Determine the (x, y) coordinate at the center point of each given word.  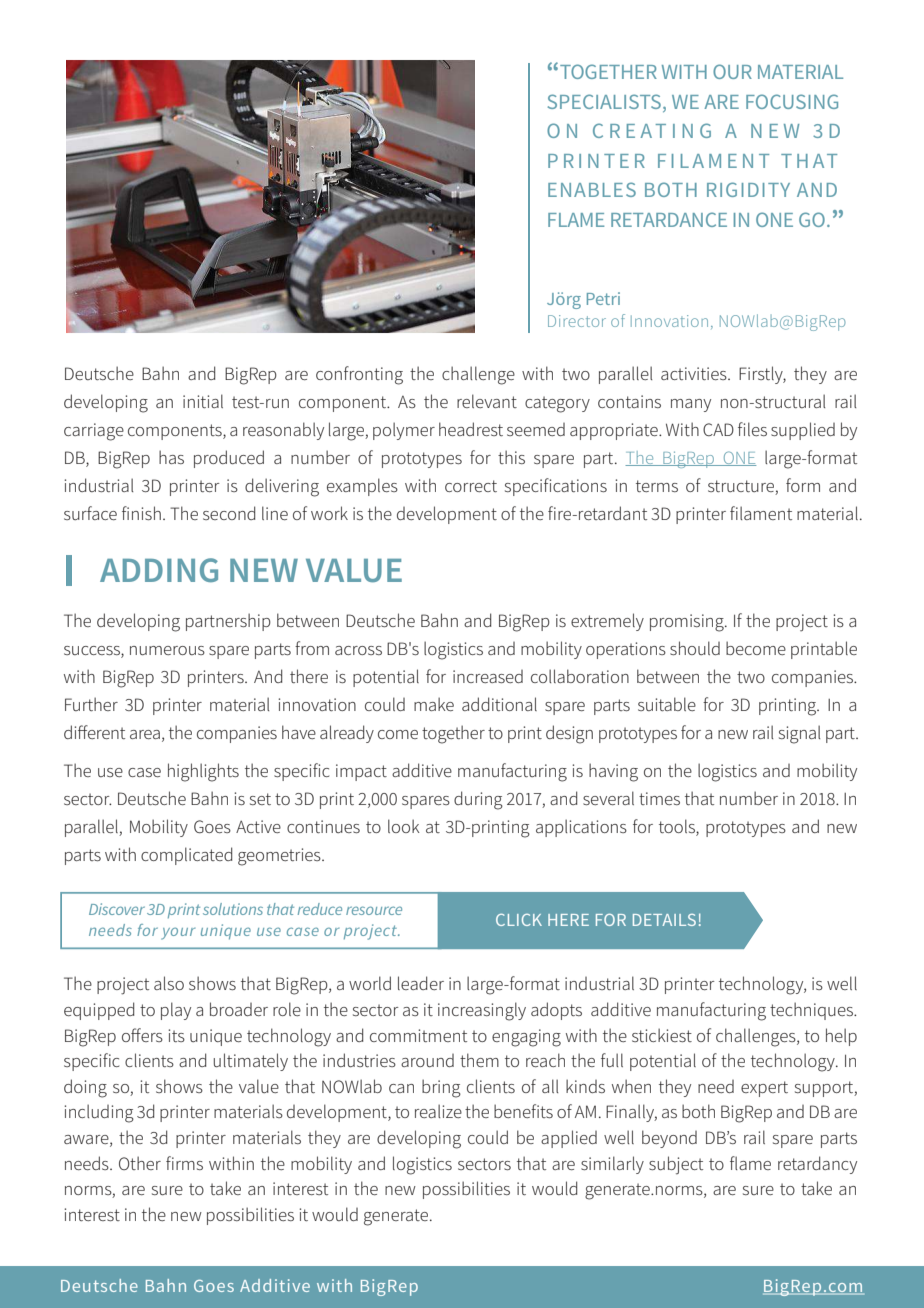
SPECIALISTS (604, 101)
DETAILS (664, 920)
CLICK (519, 920)
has (171, 457)
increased (488, 676)
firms (184, 1163)
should (695, 648)
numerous (167, 650)
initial (203, 401)
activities (695, 373)
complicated (186, 856)
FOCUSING (792, 101)
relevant (487, 401)
